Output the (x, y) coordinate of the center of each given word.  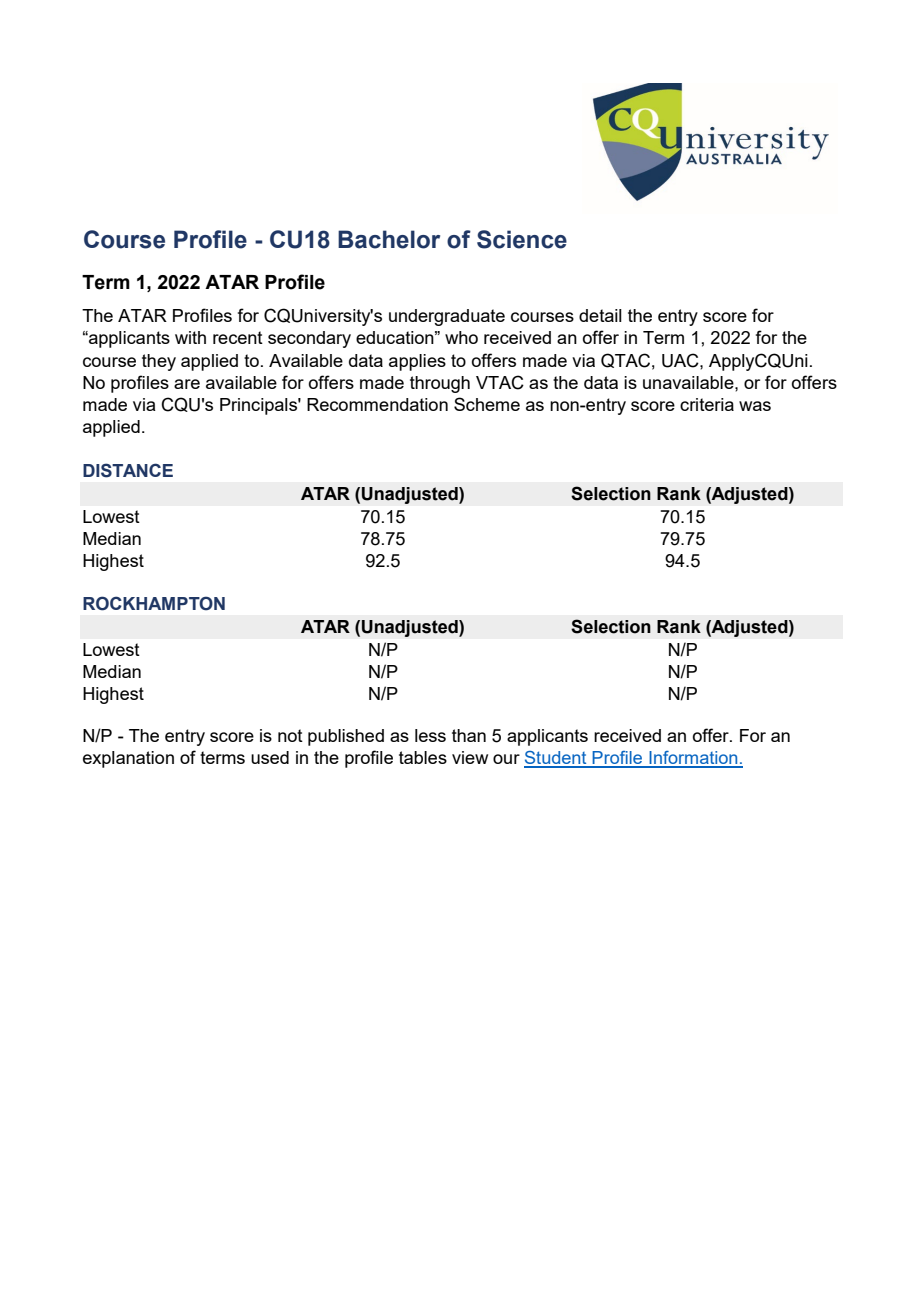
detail (600, 315)
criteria (707, 404)
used (270, 757)
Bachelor (389, 239)
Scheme (487, 404)
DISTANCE (128, 470)
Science (522, 239)
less (430, 735)
